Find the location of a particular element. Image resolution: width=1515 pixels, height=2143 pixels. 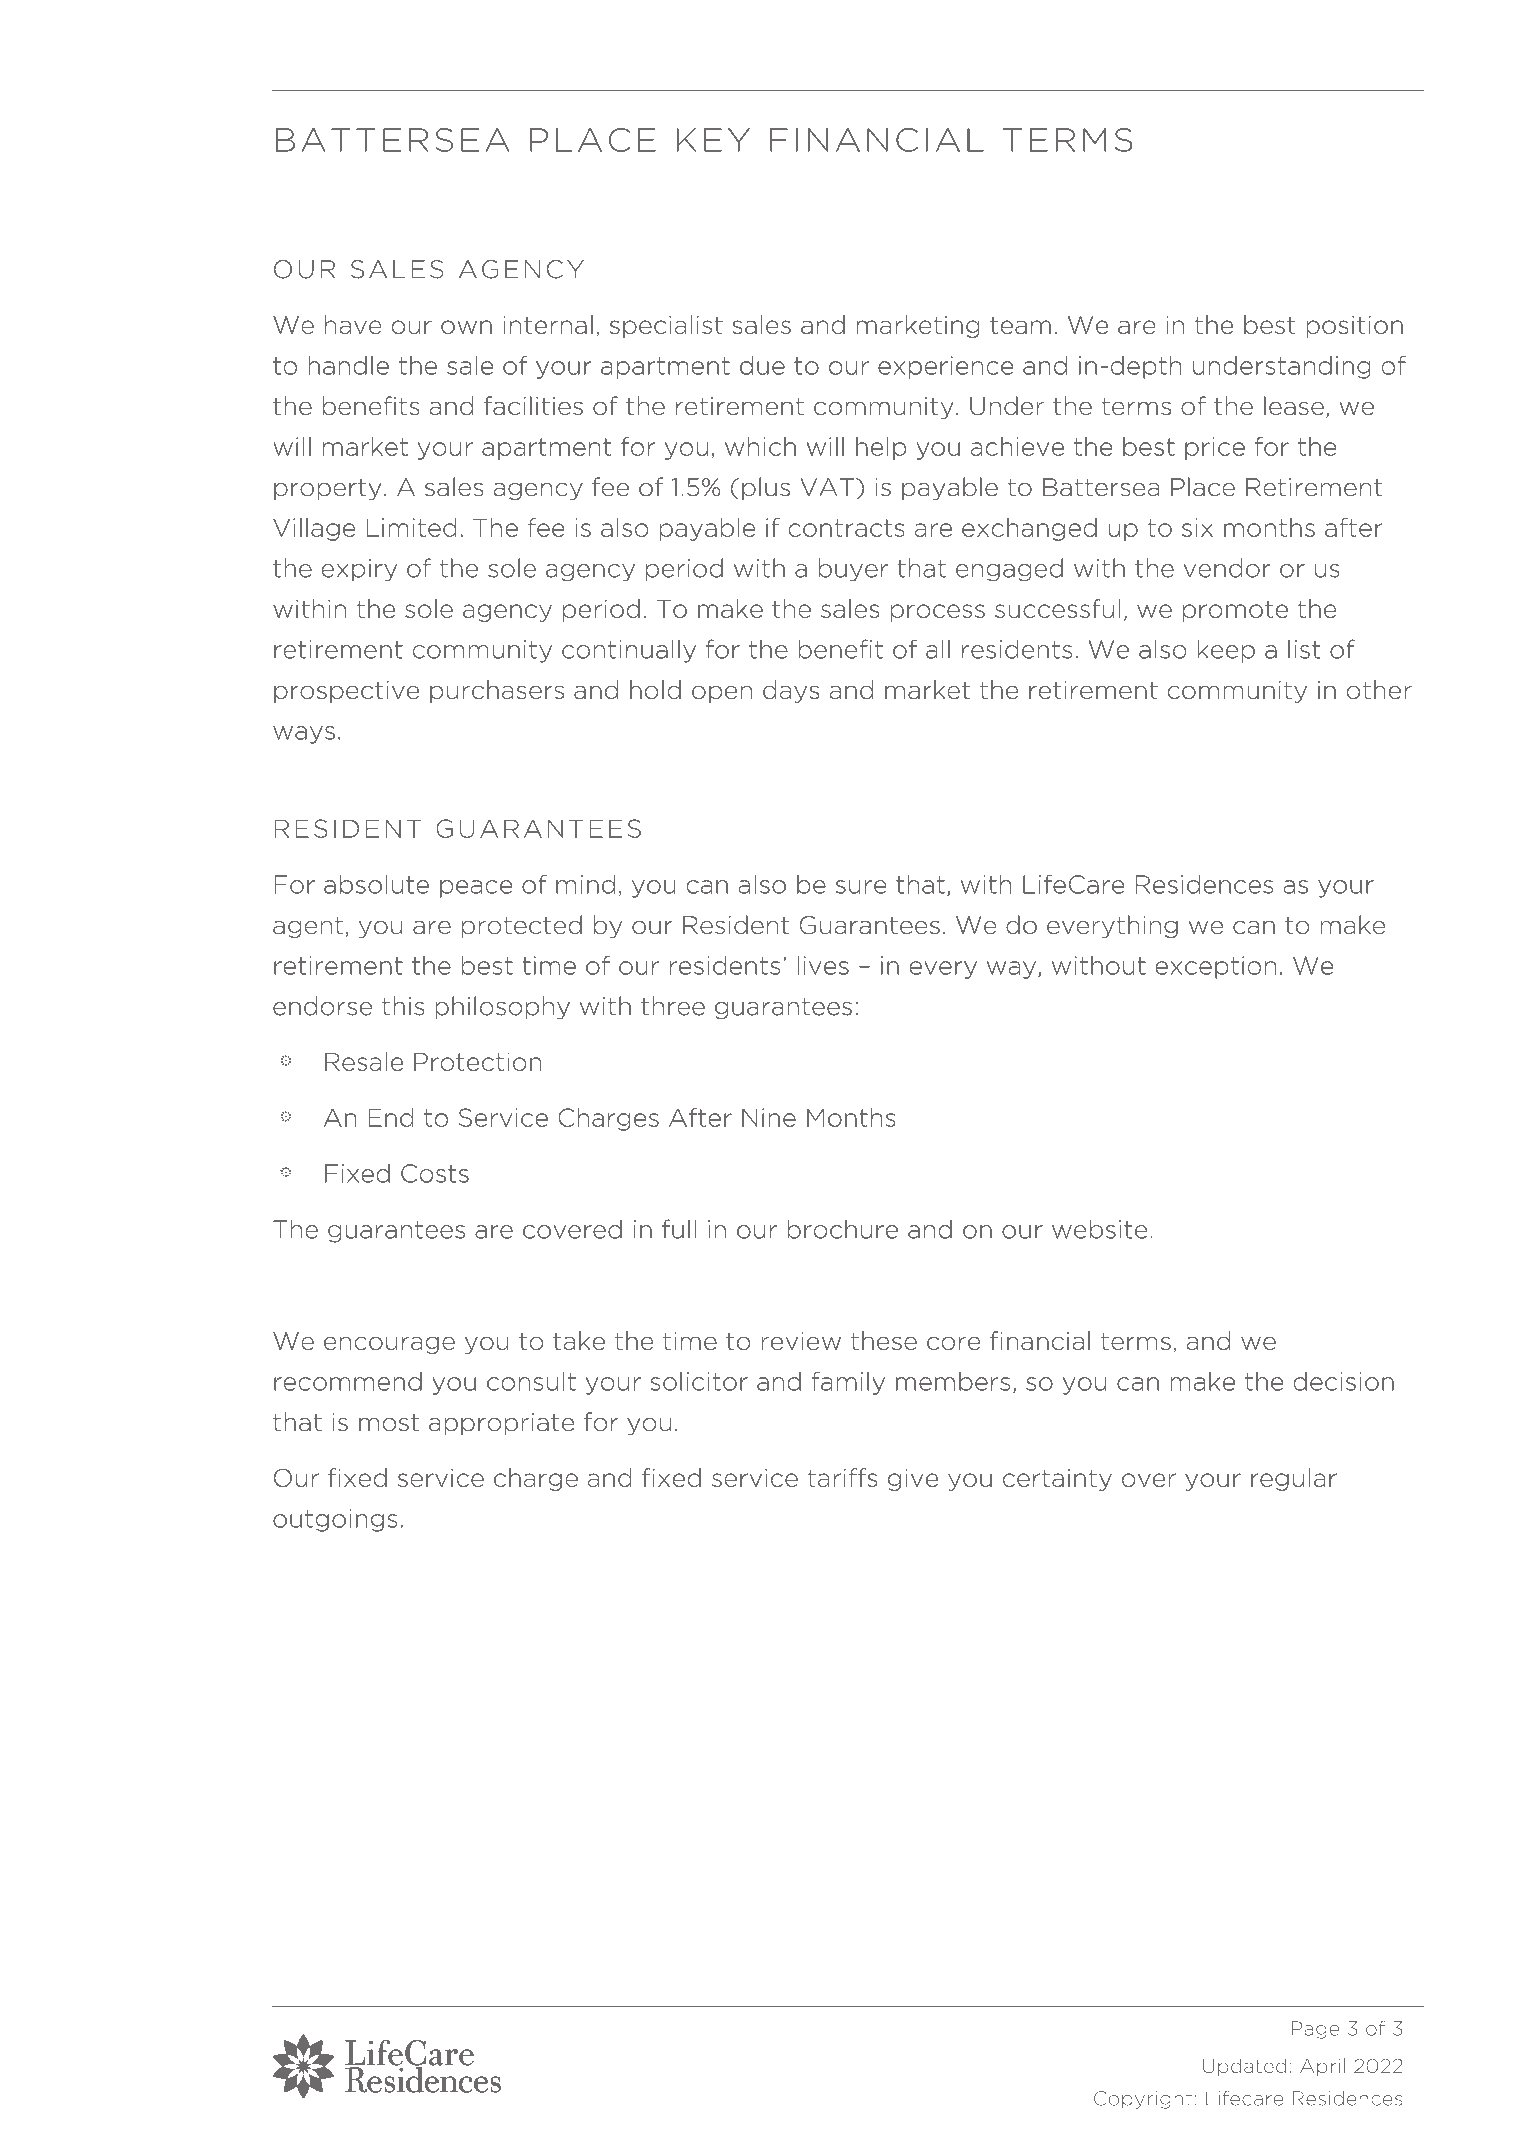

regular is located at coordinates (1294, 1479).
